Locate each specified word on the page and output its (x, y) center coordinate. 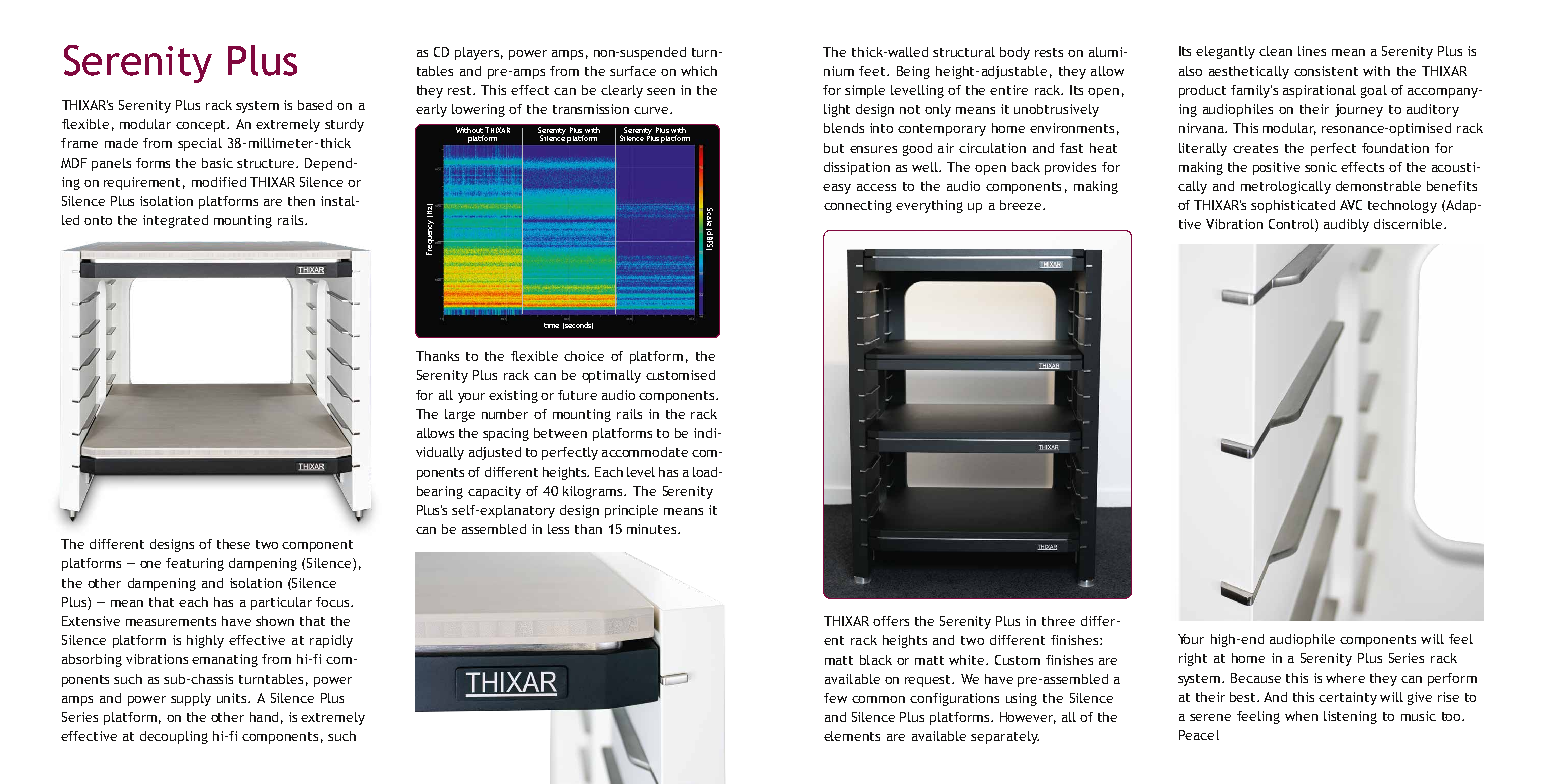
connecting (858, 206)
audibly (1346, 225)
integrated (175, 221)
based (315, 105)
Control (1292, 225)
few (835, 698)
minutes (653, 529)
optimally (611, 376)
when (1301, 716)
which (699, 71)
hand (264, 717)
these (233, 544)
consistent (1326, 71)
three (1058, 621)
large (460, 415)
